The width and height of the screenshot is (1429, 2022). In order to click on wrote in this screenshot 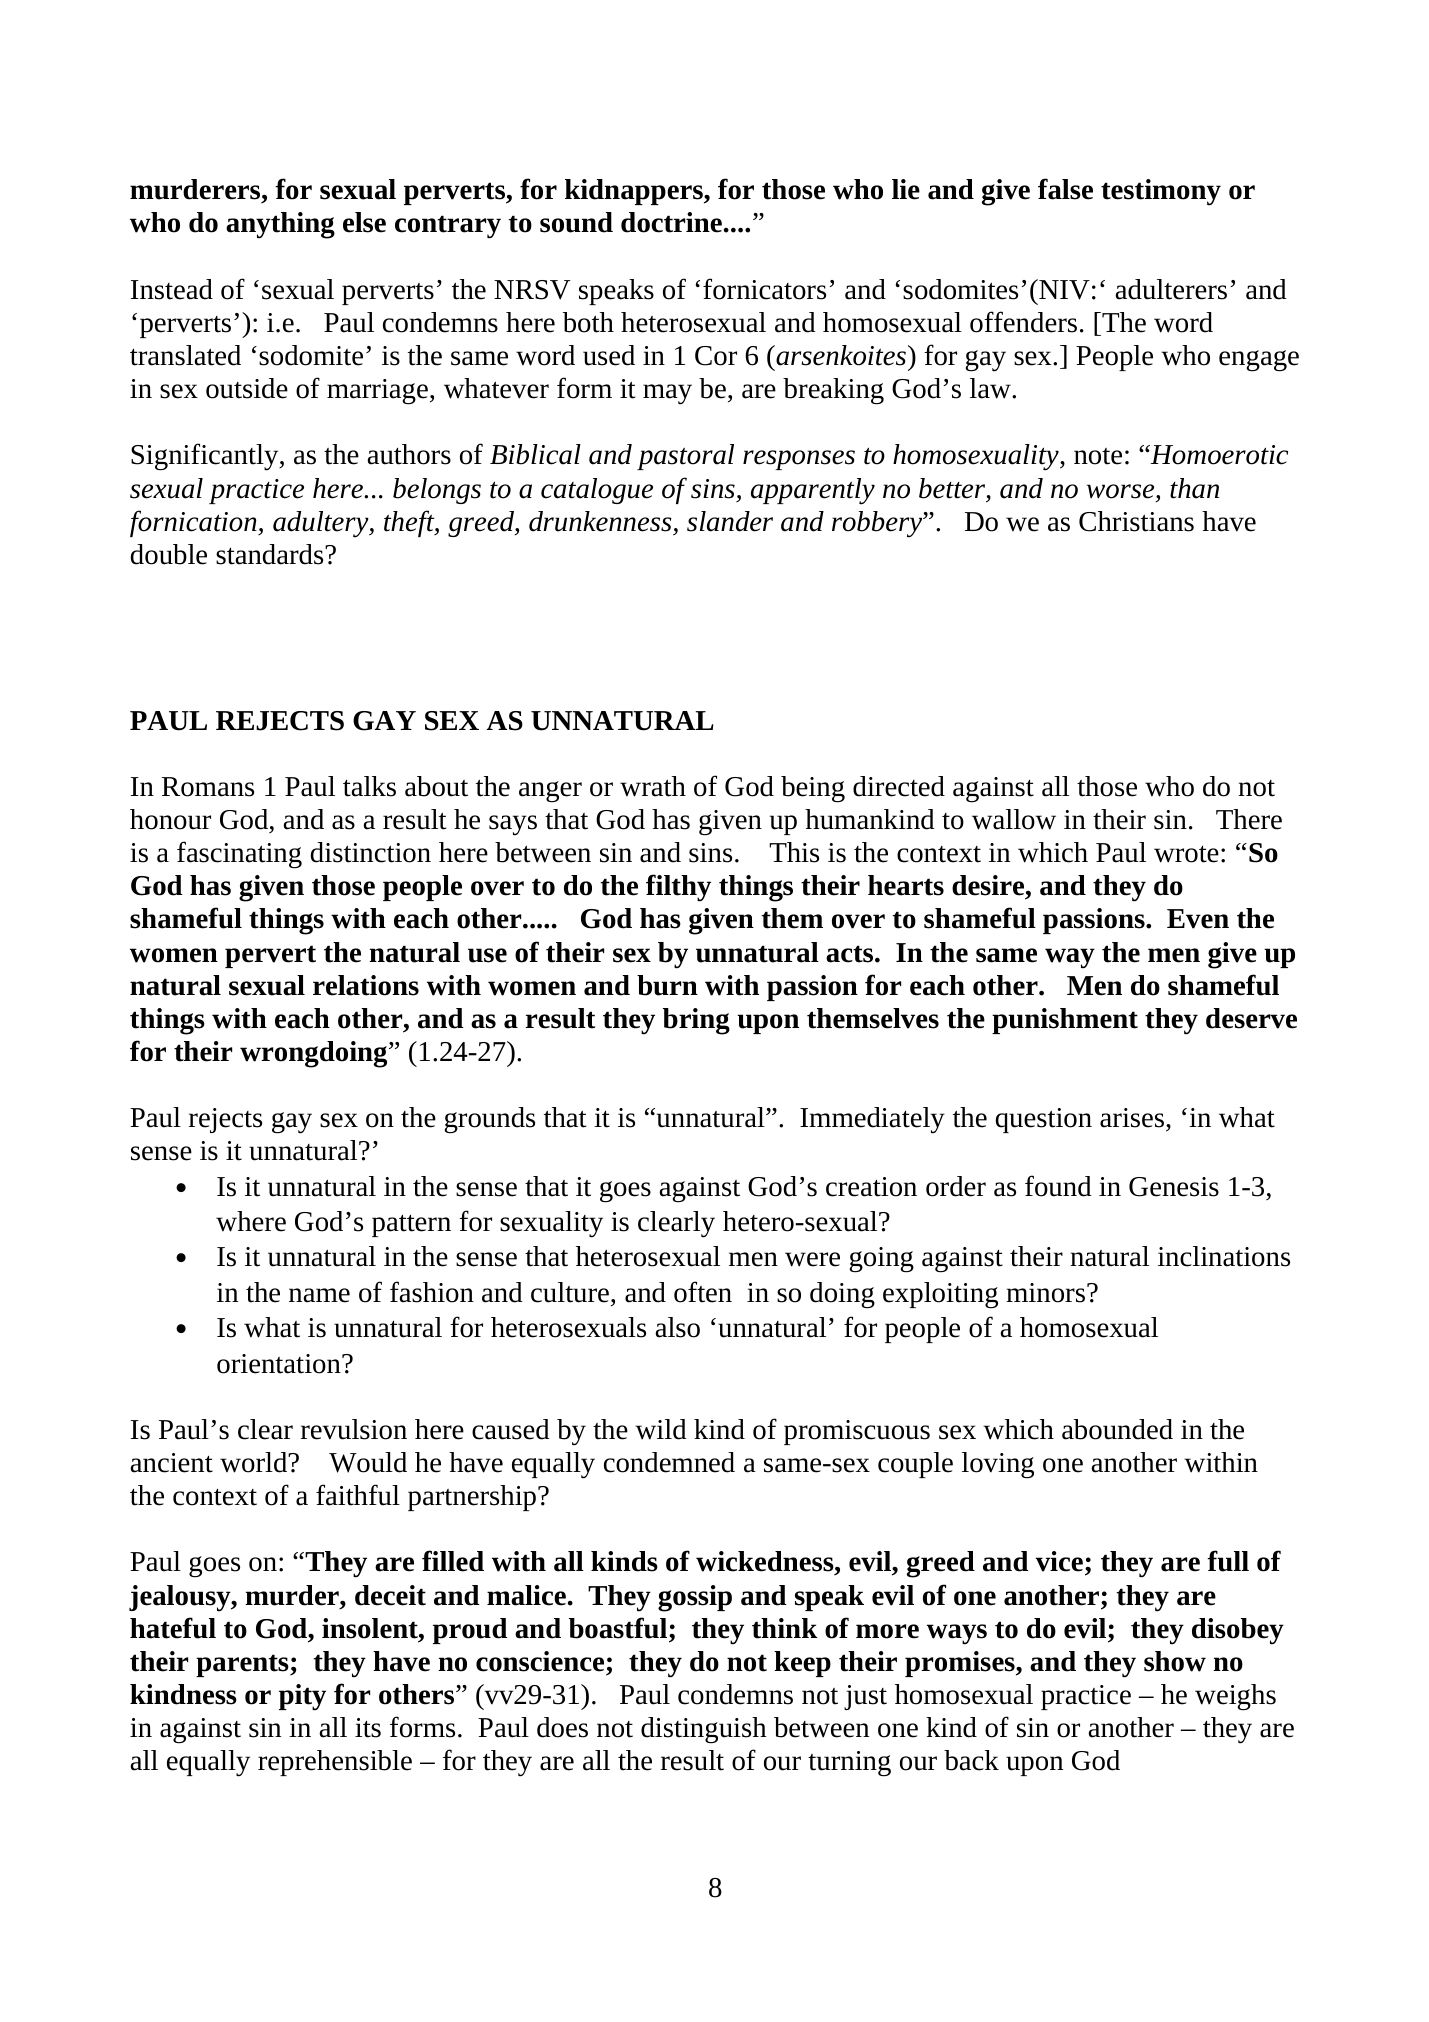, I will do `click(1186, 854)`.
